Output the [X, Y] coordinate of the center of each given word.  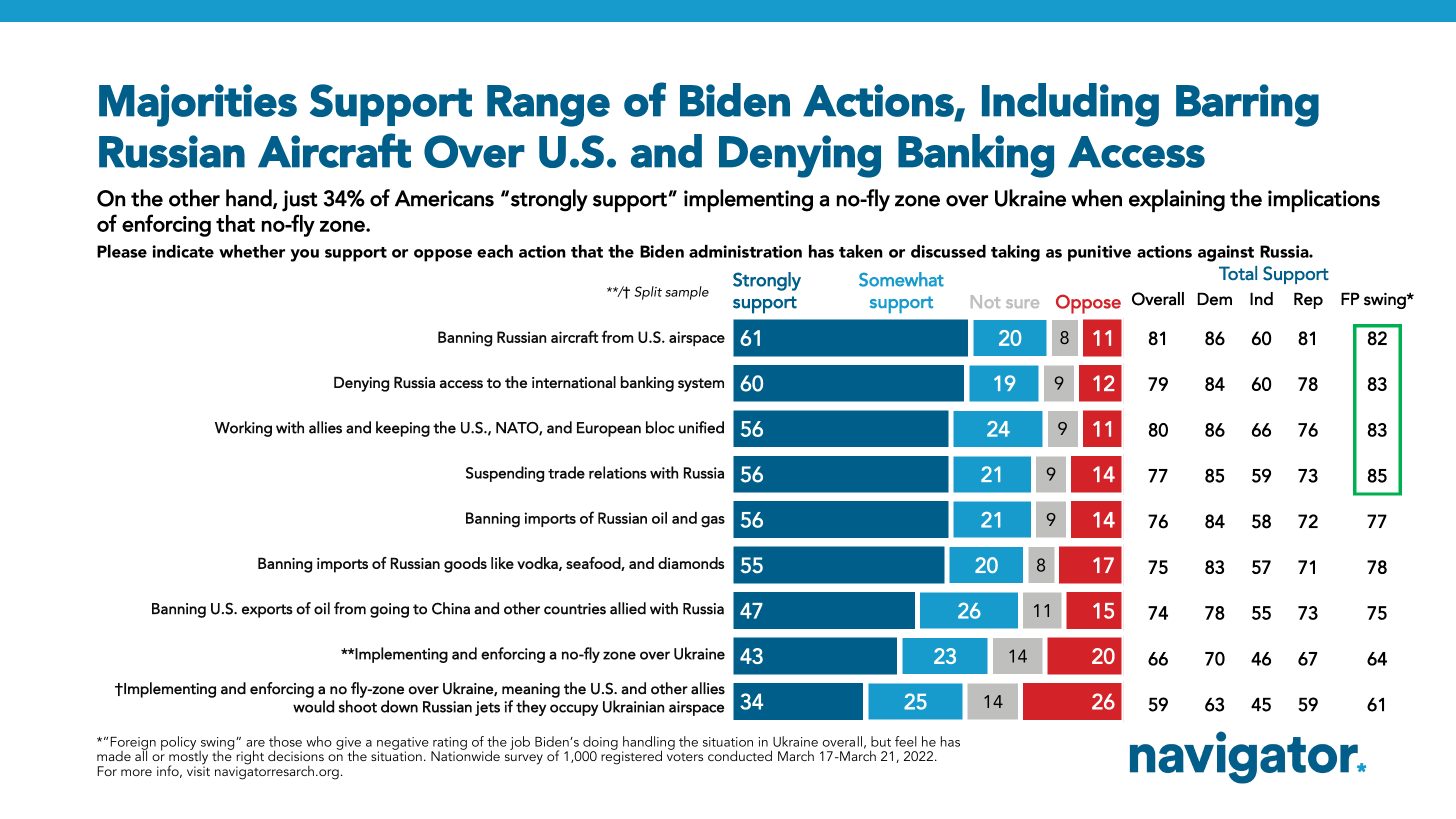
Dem [1215, 299]
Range [548, 106]
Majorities [198, 105]
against [1226, 253]
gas [713, 522]
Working [243, 429]
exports [267, 611]
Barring [1247, 105]
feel [906, 741]
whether [252, 251]
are [255, 743]
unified [701, 427]
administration [745, 251]
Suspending [505, 474]
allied [628, 608]
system [701, 385]
